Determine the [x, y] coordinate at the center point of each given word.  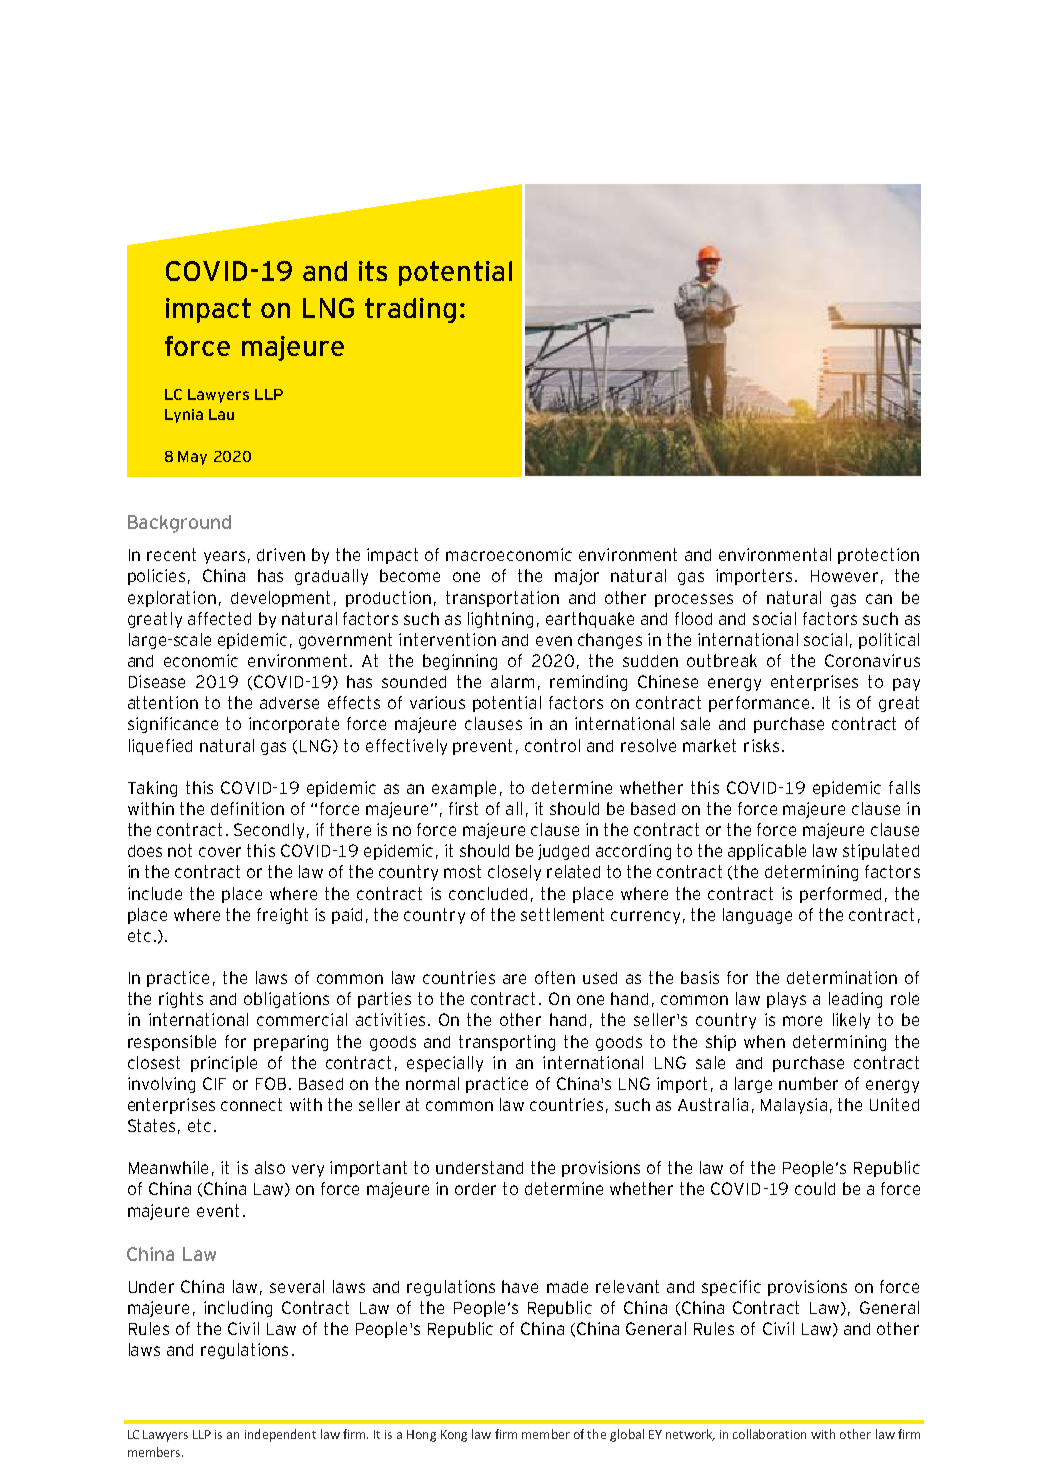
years [224, 557]
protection [878, 556]
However [844, 576]
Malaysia [794, 1106]
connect [251, 1104]
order [475, 1189]
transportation [502, 599]
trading [410, 310]
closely [514, 873]
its [373, 271]
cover [220, 852]
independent [280, 1435]
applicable [767, 852]
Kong [454, 1436]
